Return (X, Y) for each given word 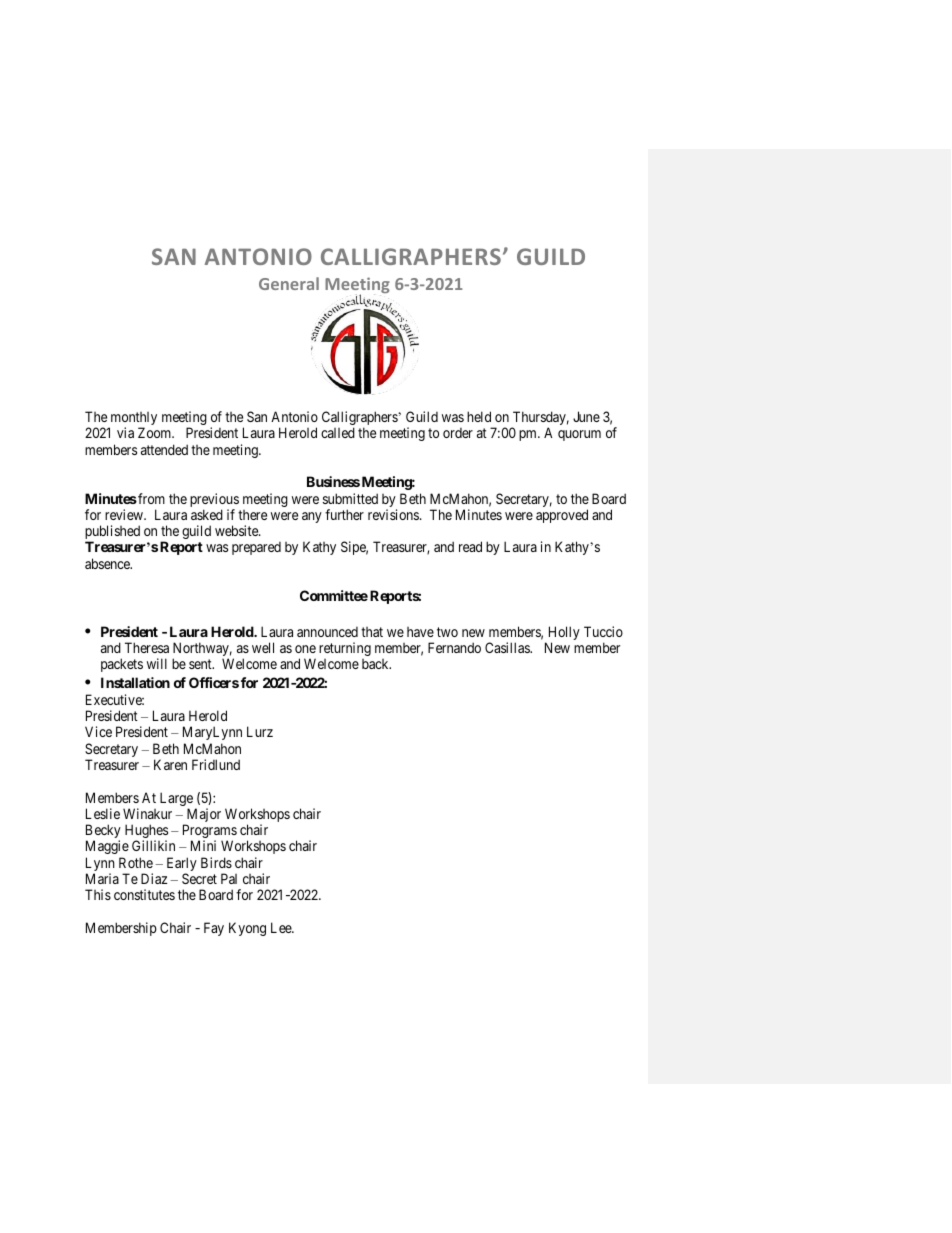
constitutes (144, 894)
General (289, 283)
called (338, 432)
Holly (564, 634)
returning (345, 649)
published (112, 533)
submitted (350, 498)
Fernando (454, 647)
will (157, 663)
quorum (579, 435)
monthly (133, 420)
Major (202, 816)
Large (176, 800)
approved (562, 516)
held (479, 416)
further (344, 514)
